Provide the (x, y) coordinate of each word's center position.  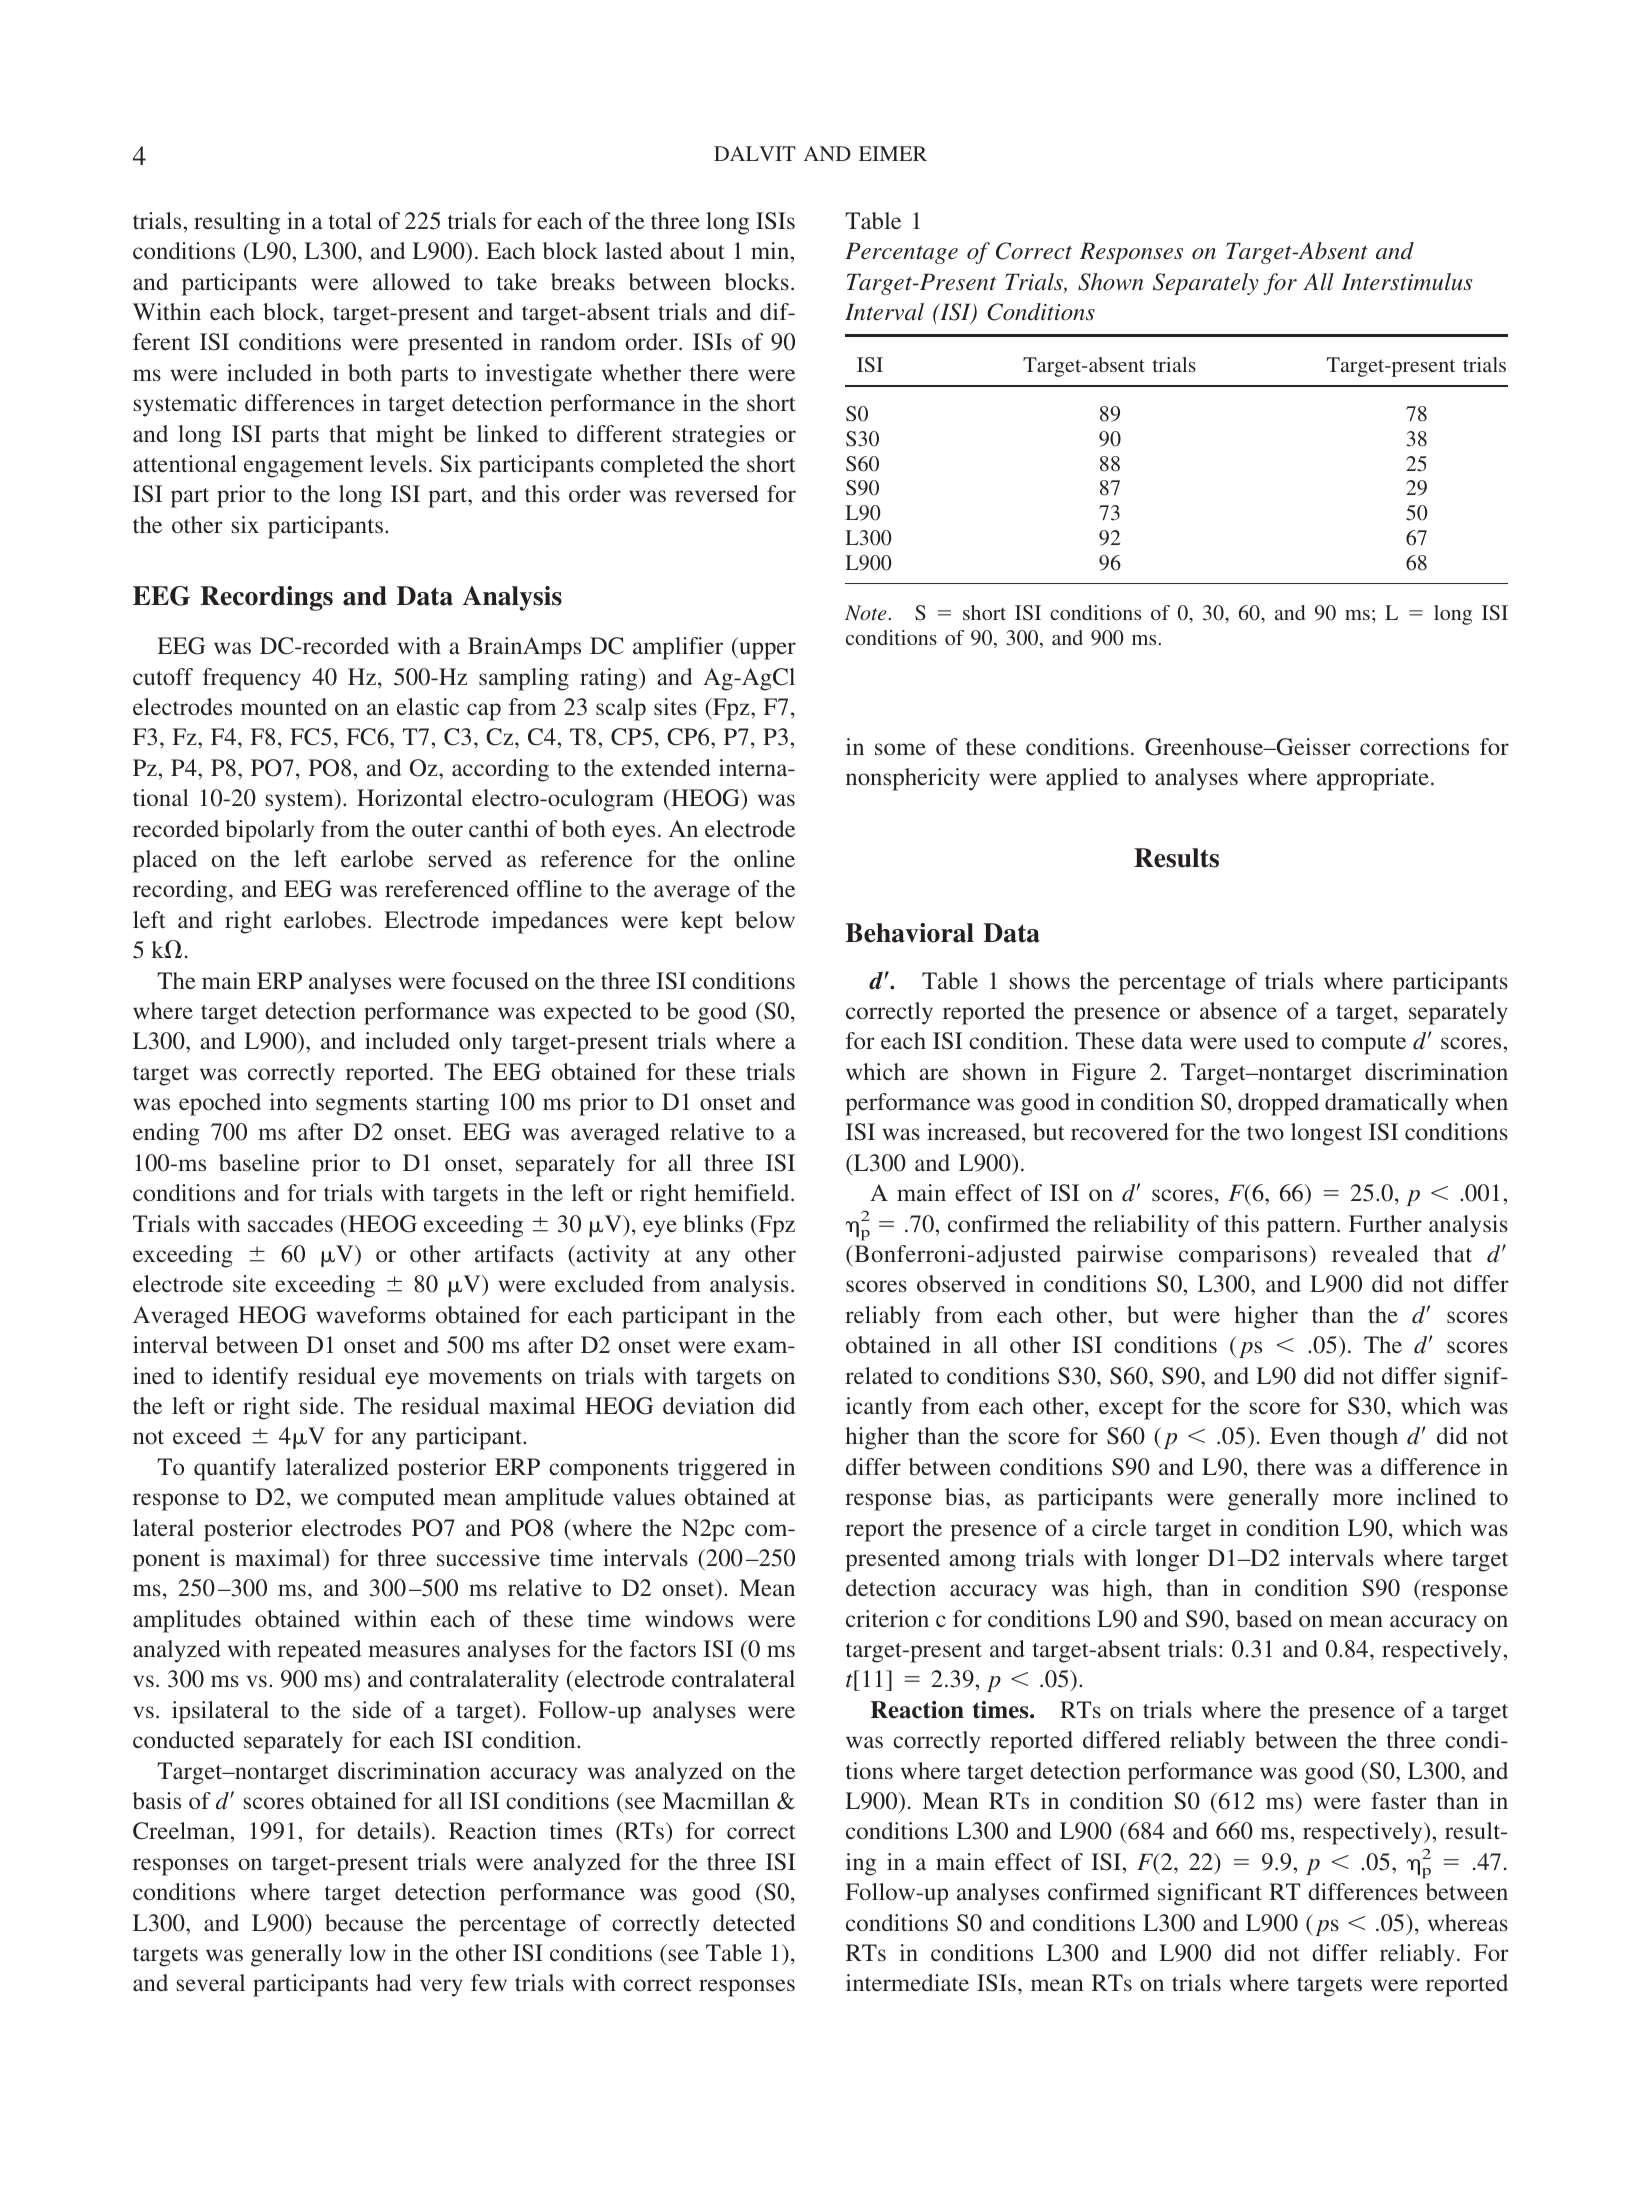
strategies (719, 436)
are (934, 1074)
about (697, 250)
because (364, 1923)
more (1358, 1499)
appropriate (1373, 779)
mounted (284, 706)
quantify (235, 1469)
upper (766, 651)
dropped (1278, 1104)
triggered (722, 1469)
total (350, 220)
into (288, 1101)
